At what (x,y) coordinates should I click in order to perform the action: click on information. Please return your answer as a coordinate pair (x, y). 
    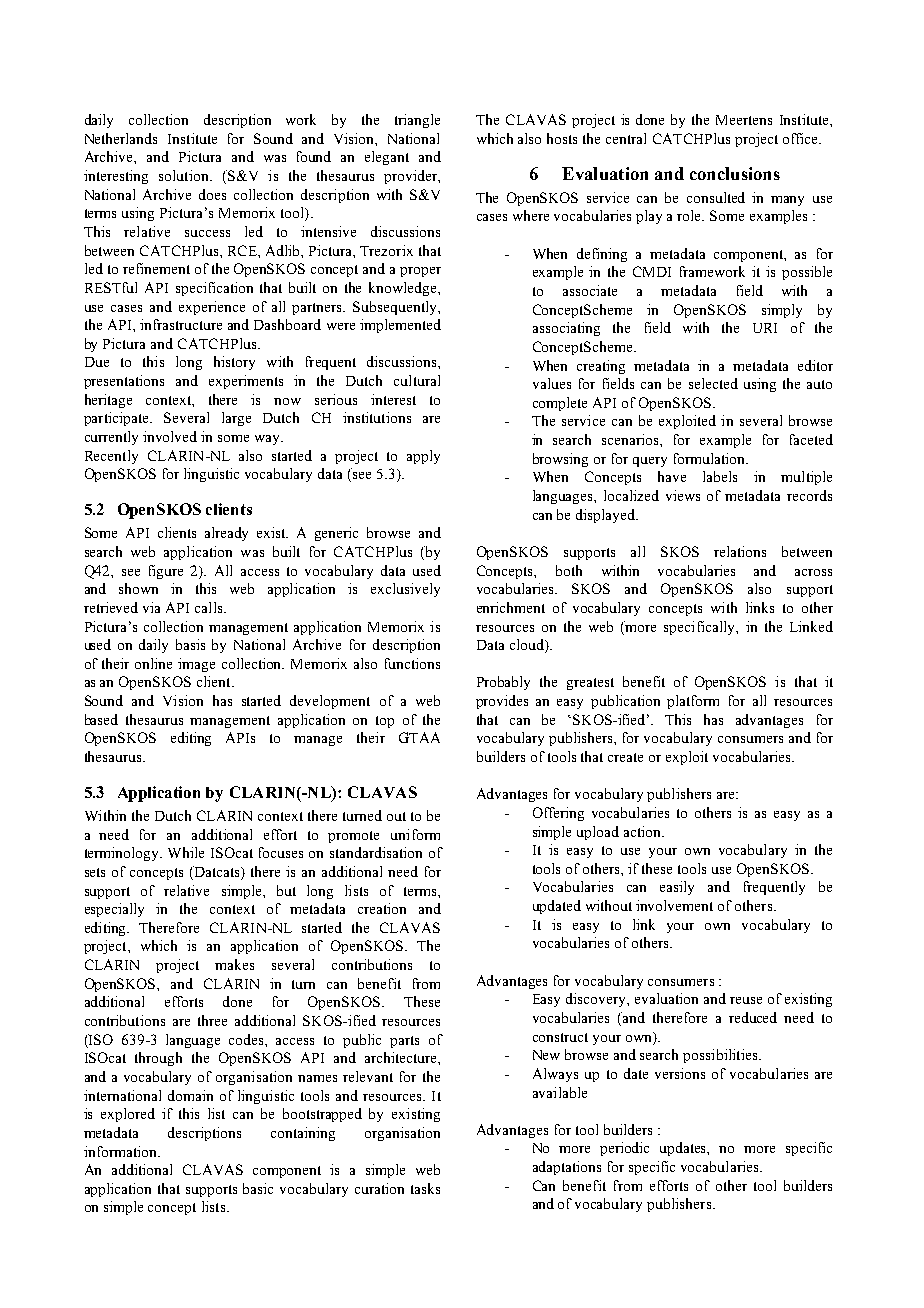
    Looking at the image, I should click on (121, 1151).
